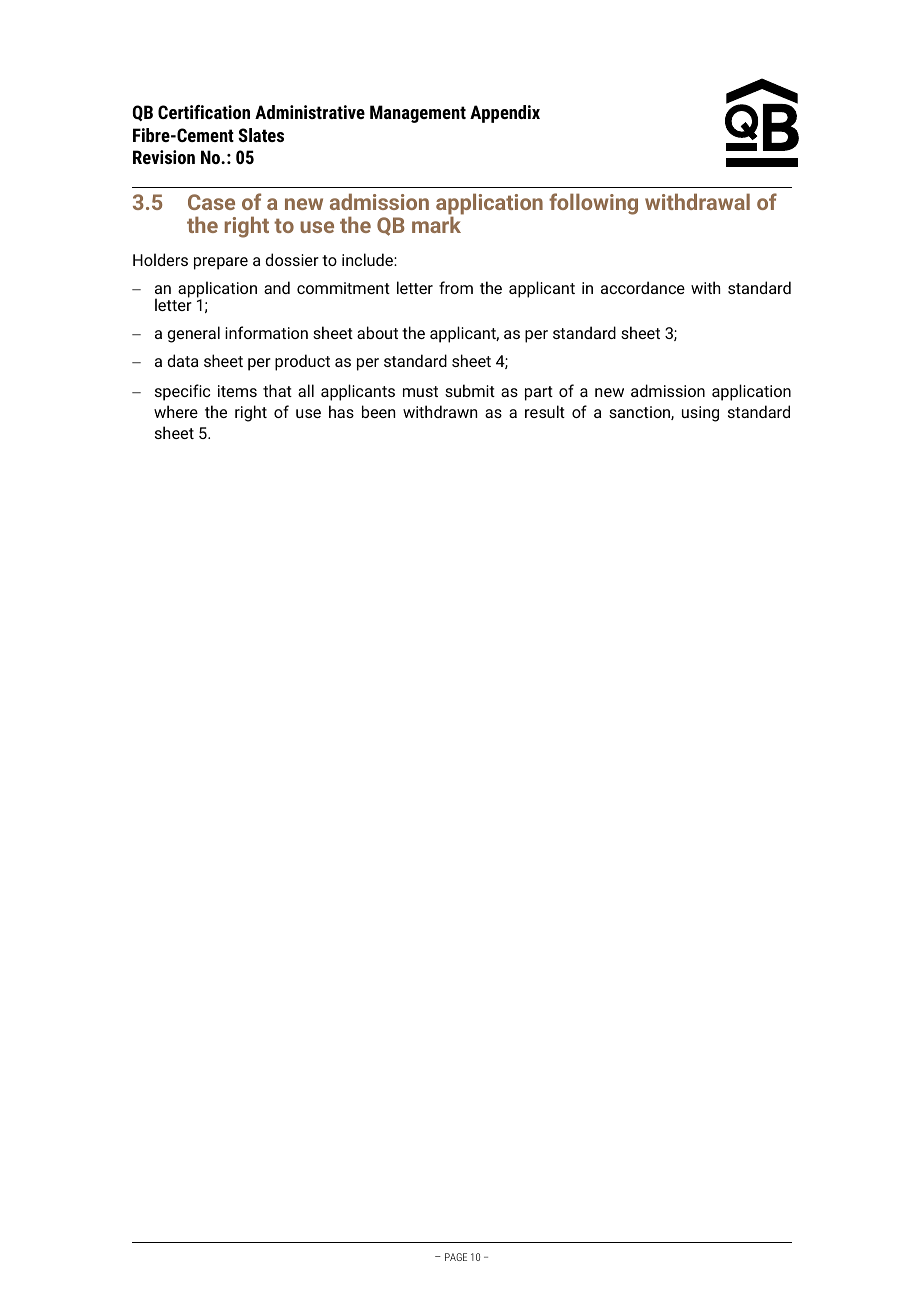 The height and width of the screenshot is (1308, 924). Describe the element at coordinates (341, 411) in the screenshot. I see `has` at that location.
